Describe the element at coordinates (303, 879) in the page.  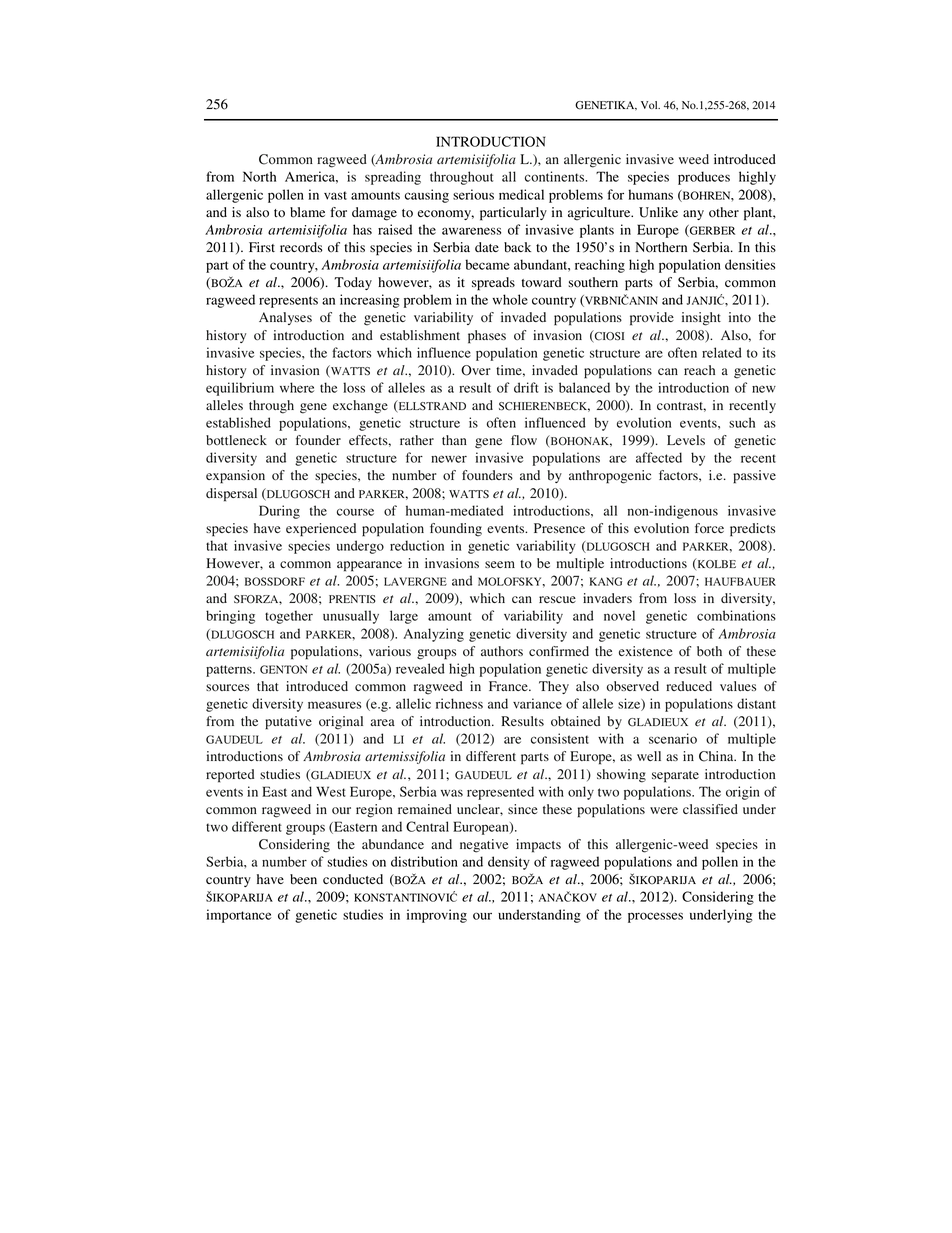
I see `been` at that location.
